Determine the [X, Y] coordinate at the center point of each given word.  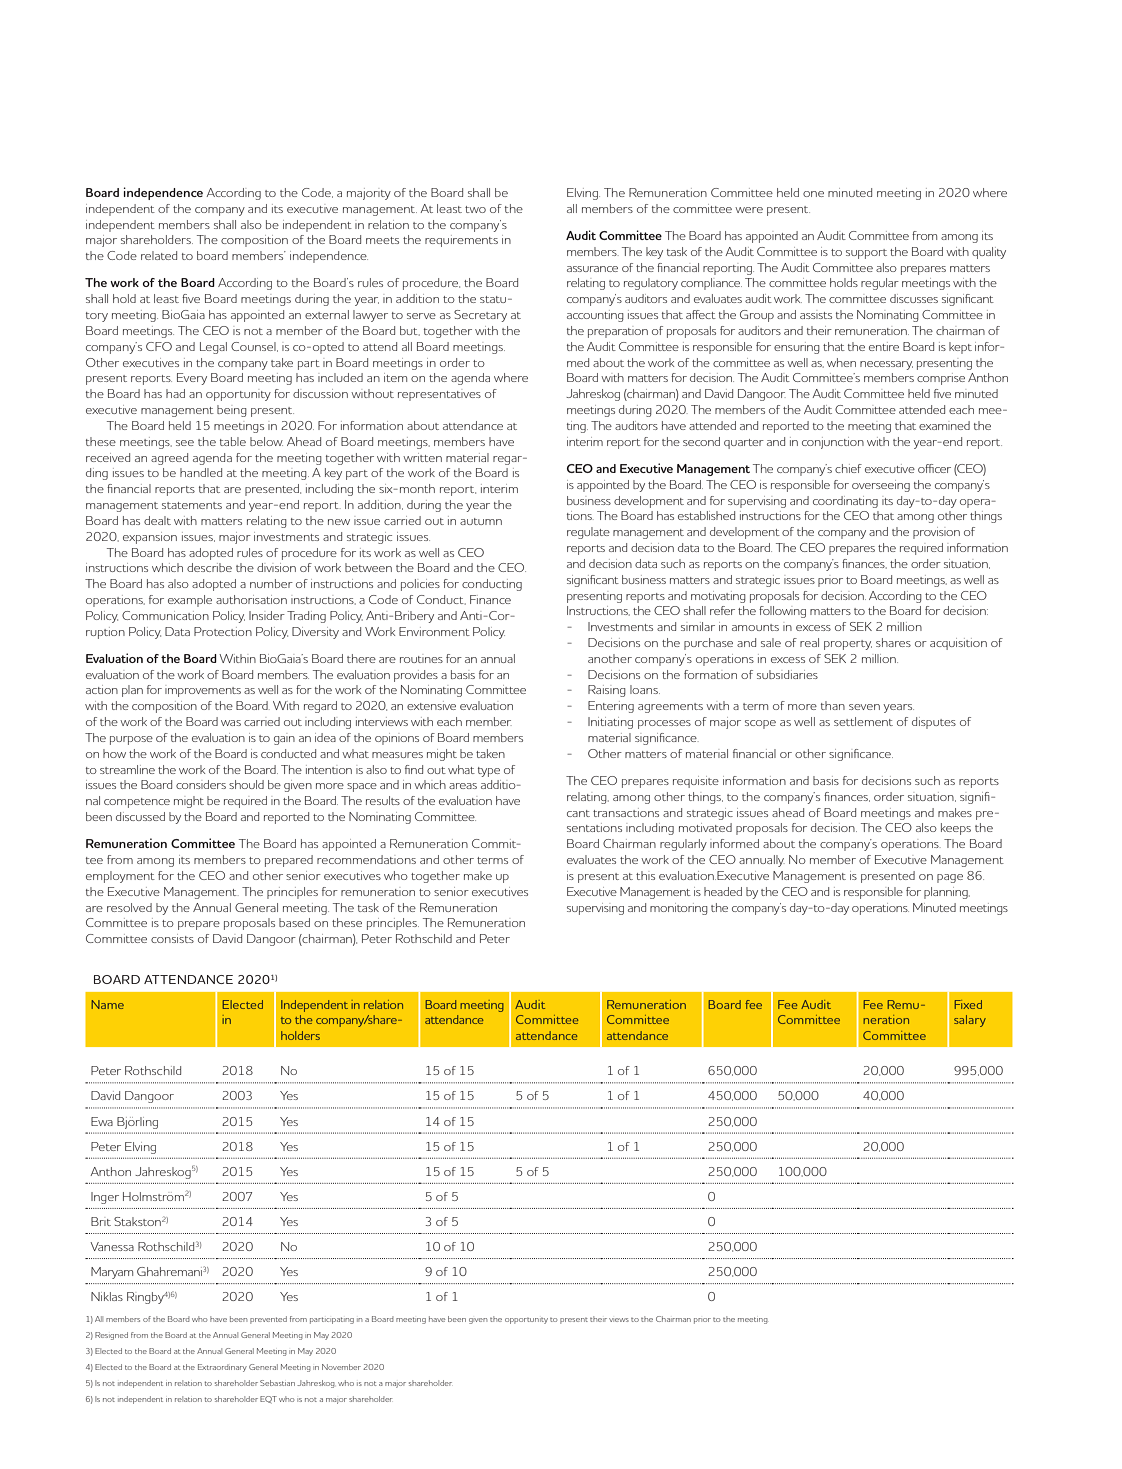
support [866, 254]
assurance [592, 269]
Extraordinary [222, 1368]
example [190, 601]
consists [172, 938]
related [159, 255]
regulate [588, 533]
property [848, 645]
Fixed [968, 1004]
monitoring [679, 909]
